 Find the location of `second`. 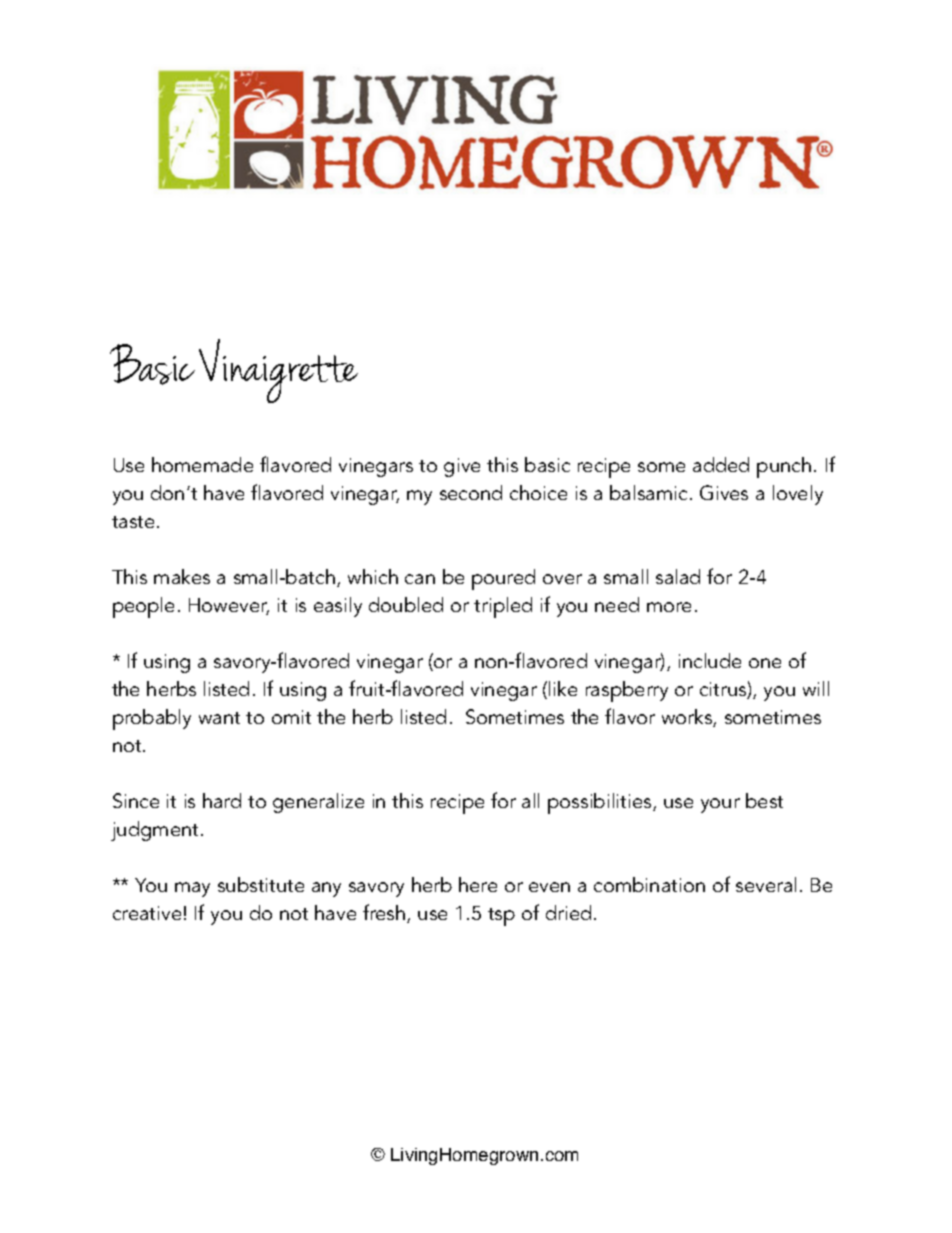

second is located at coordinates (471, 492).
